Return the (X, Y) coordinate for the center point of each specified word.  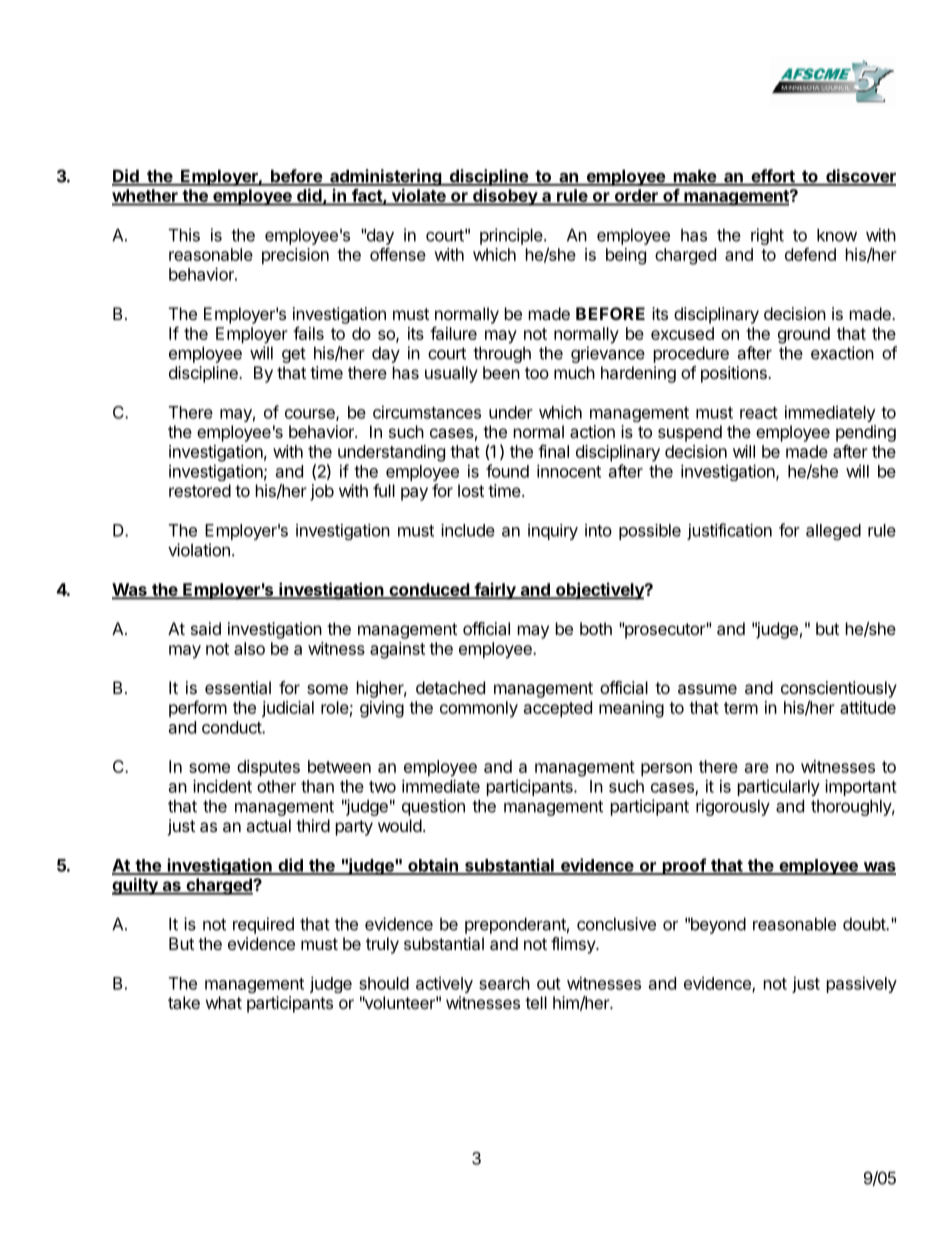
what (224, 1002)
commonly (479, 709)
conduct (232, 727)
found (507, 471)
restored (200, 490)
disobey (505, 197)
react (759, 413)
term (741, 708)
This (184, 235)
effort (773, 177)
